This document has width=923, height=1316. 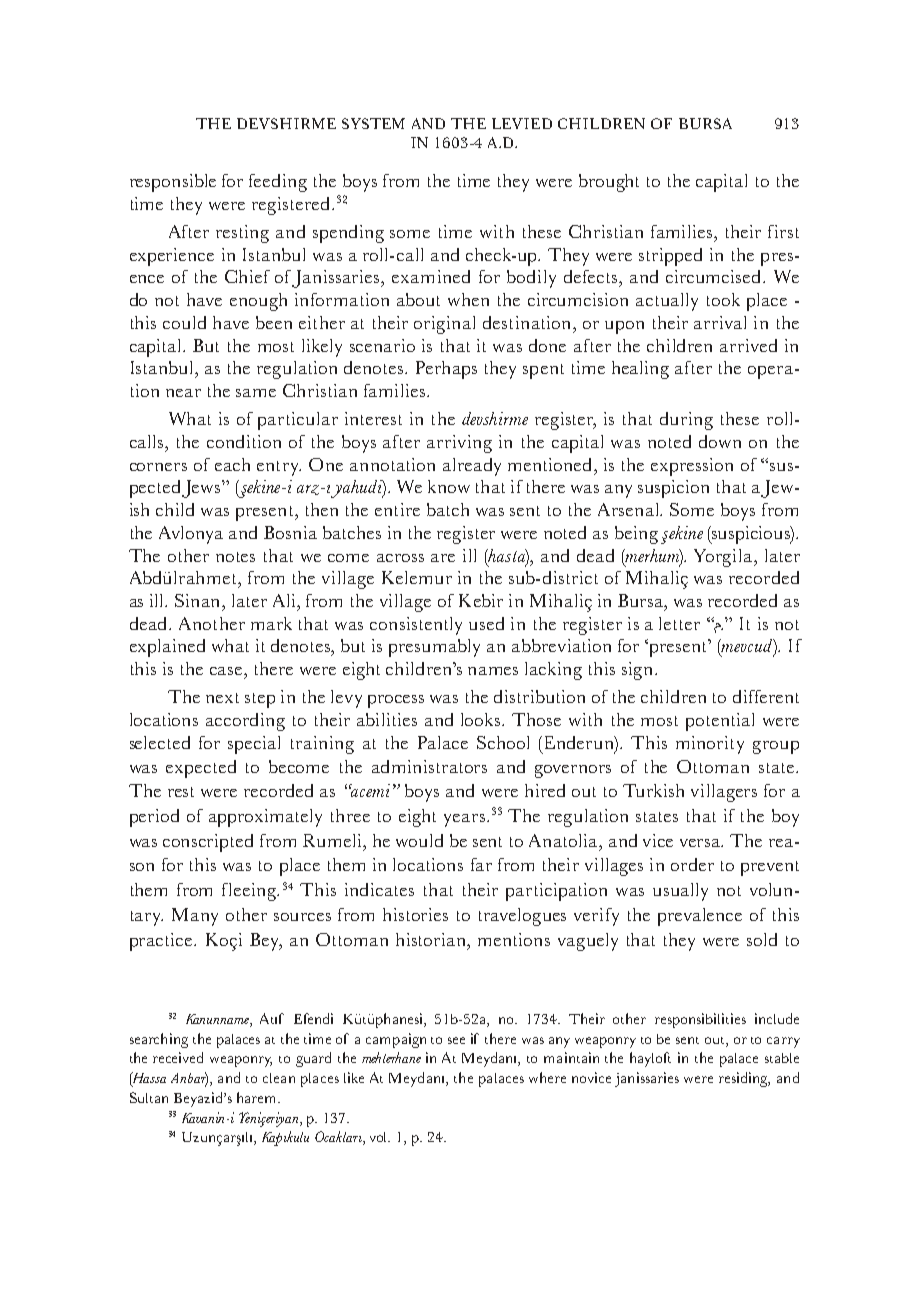 I want to click on far, so click(x=481, y=864).
